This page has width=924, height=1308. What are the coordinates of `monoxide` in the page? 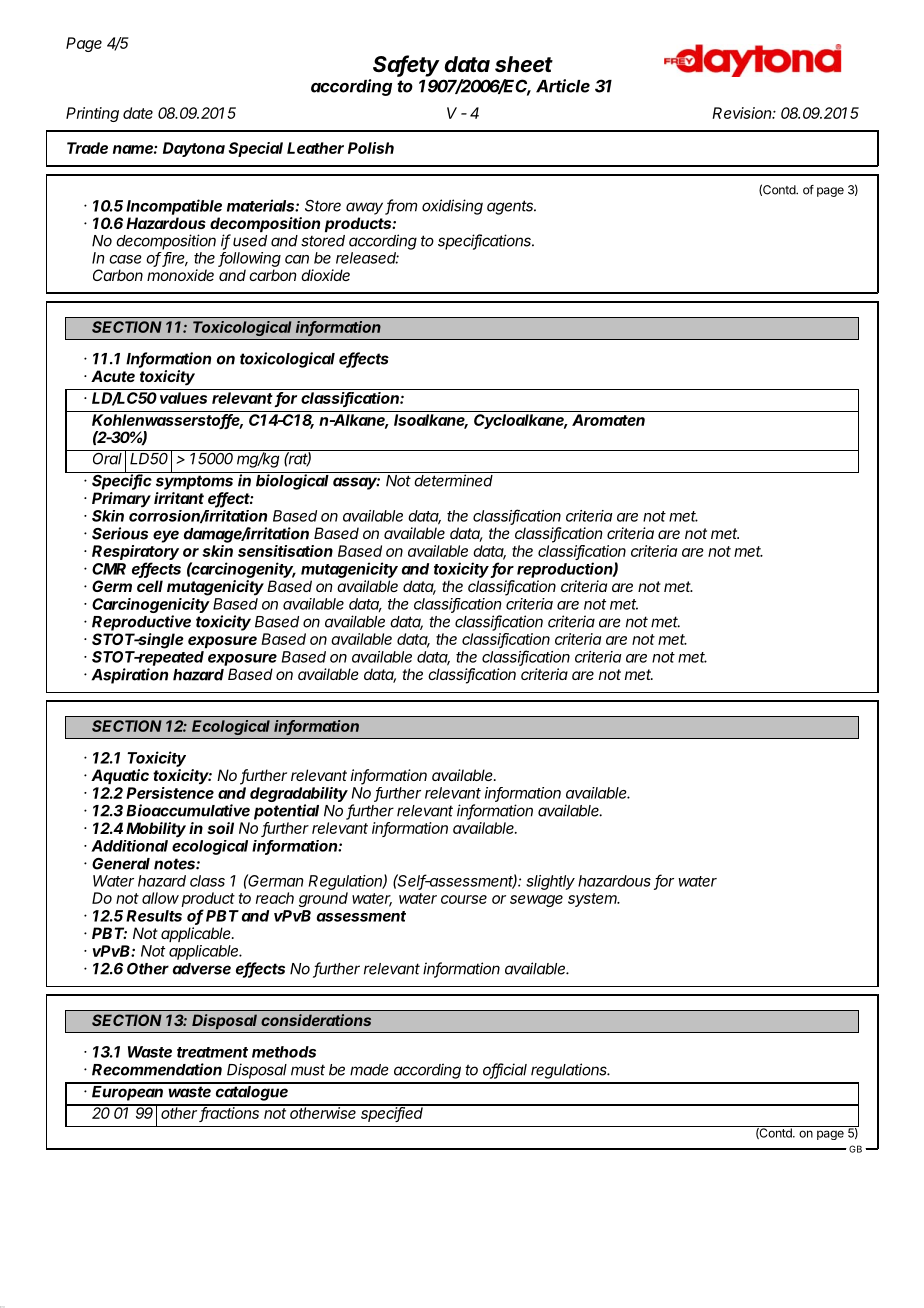 It's located at (180, 275).
